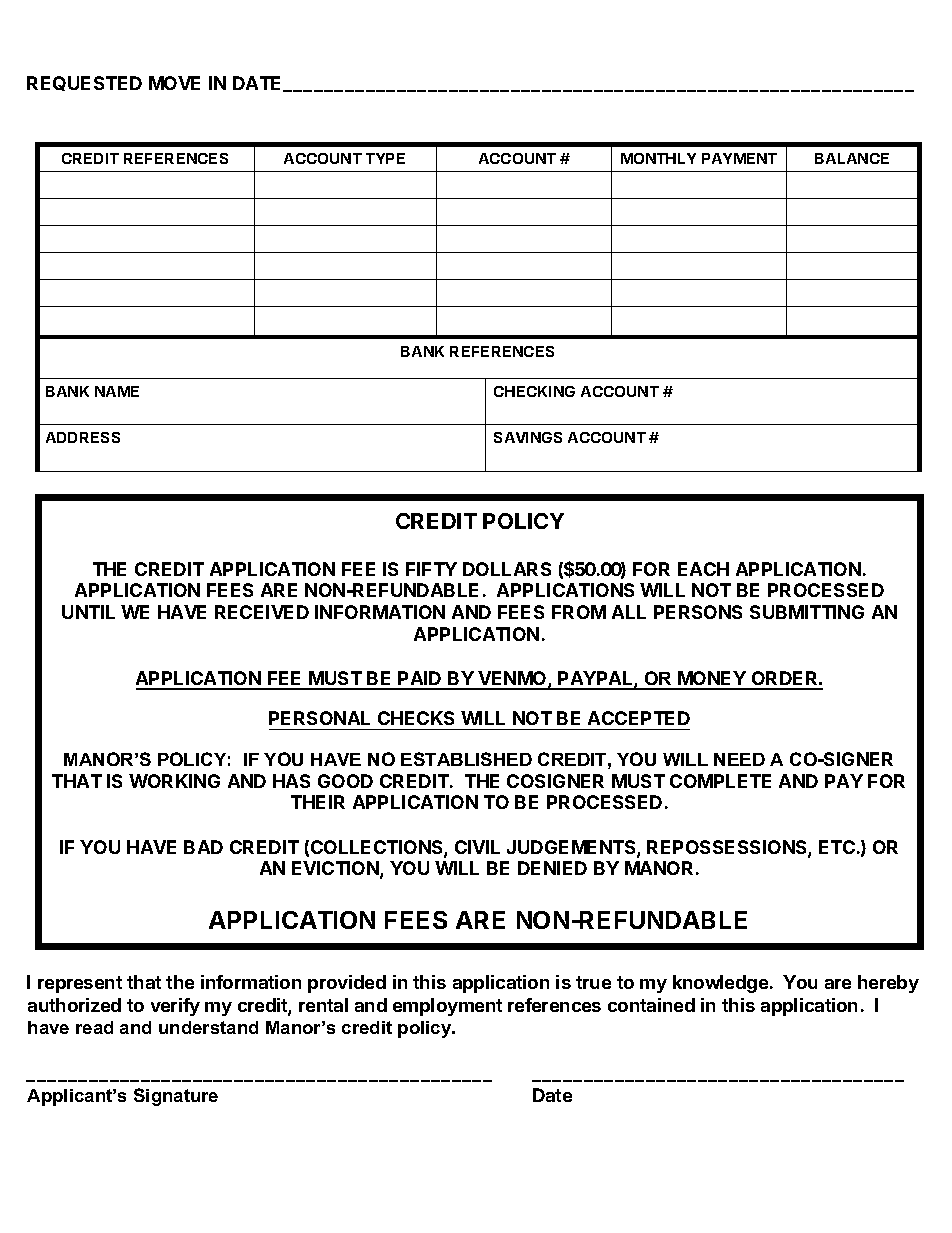 The width and height of the screenshot is (952, 1233). What do you see at coordinates (528, 437) in the screenshot?
I see `SAVINGS` at bounding box center [528, 437].
